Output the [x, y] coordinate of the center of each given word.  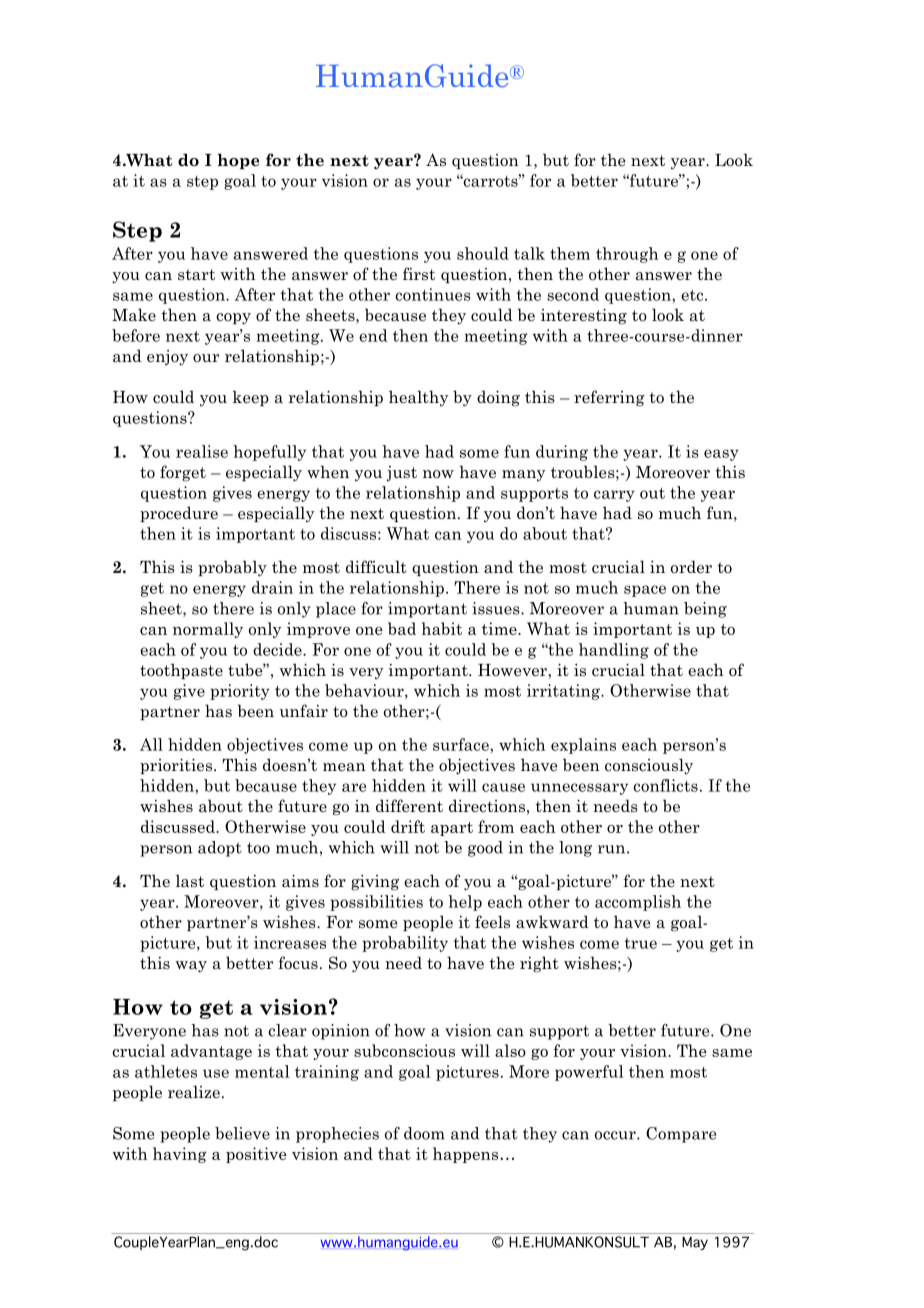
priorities [176, 766]
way [191, 967]
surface [462, 744]
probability [405, 944]
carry [614, 496]
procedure [179, 514]
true [641, 943]
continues [433, 294]
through [627, 255]
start [196, 275]
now [438, 474]
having [180, 1155]
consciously [649, 766]
